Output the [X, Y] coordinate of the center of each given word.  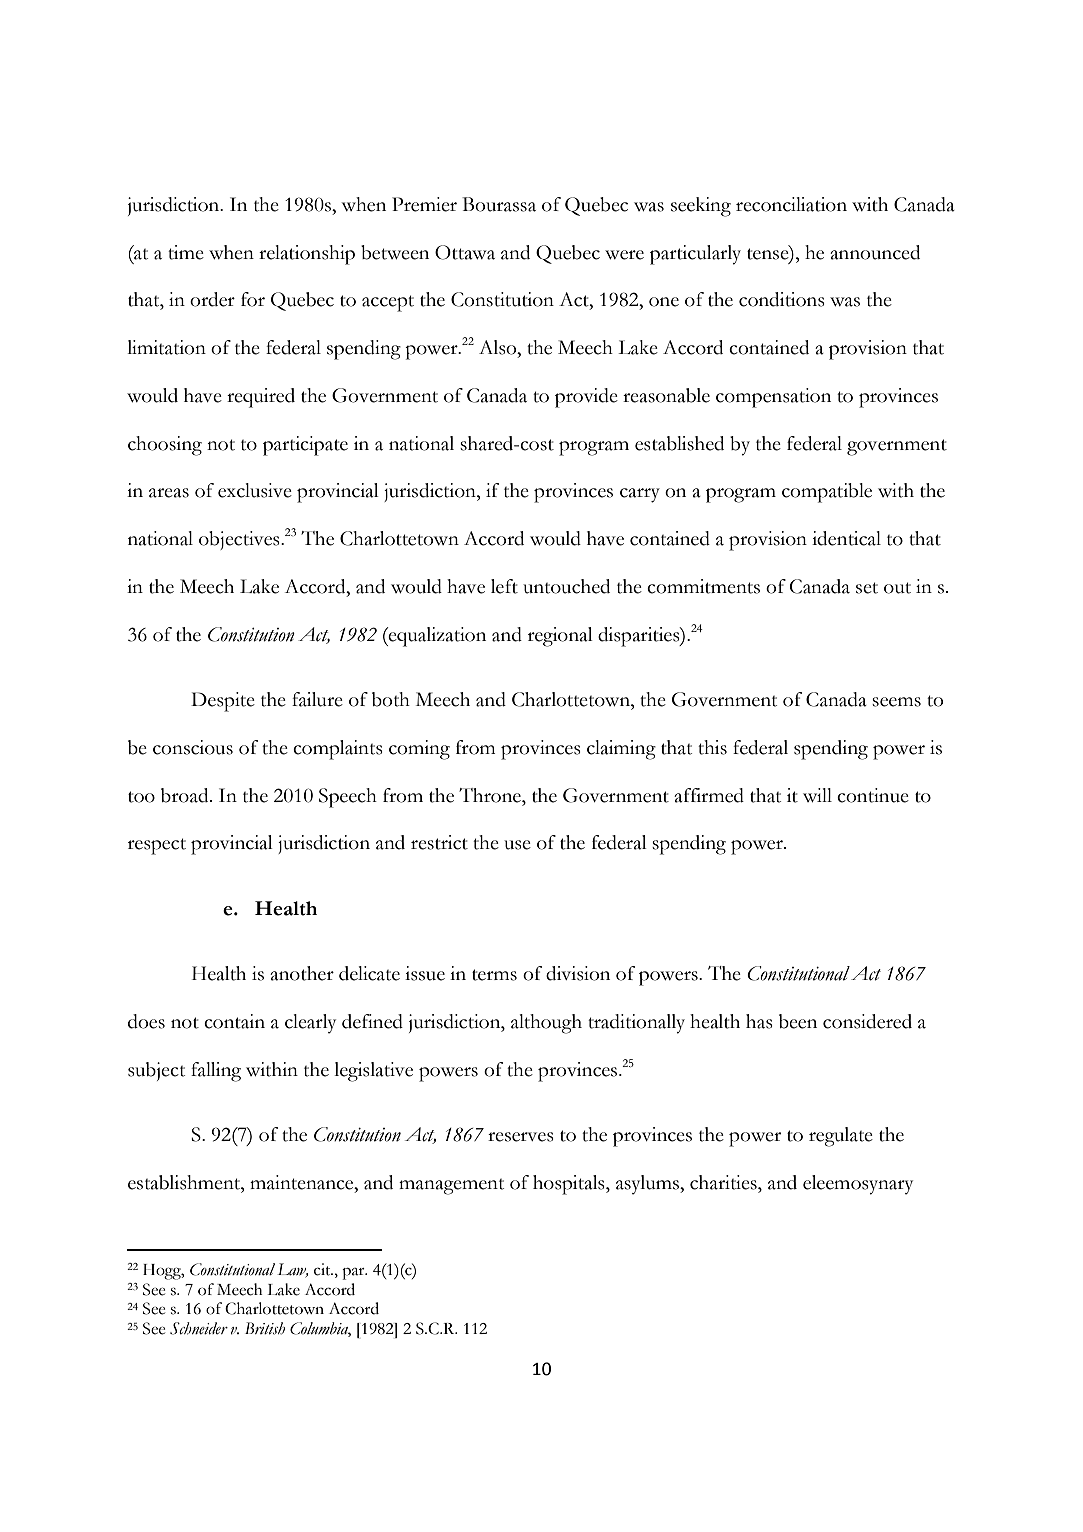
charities [724, 1182]
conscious [193, 747]
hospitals [570, 1185]
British [265, 1328]
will [817, 795]
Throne [491, 795]
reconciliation [791, 204]
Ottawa [465, 252]
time [186, 252]
